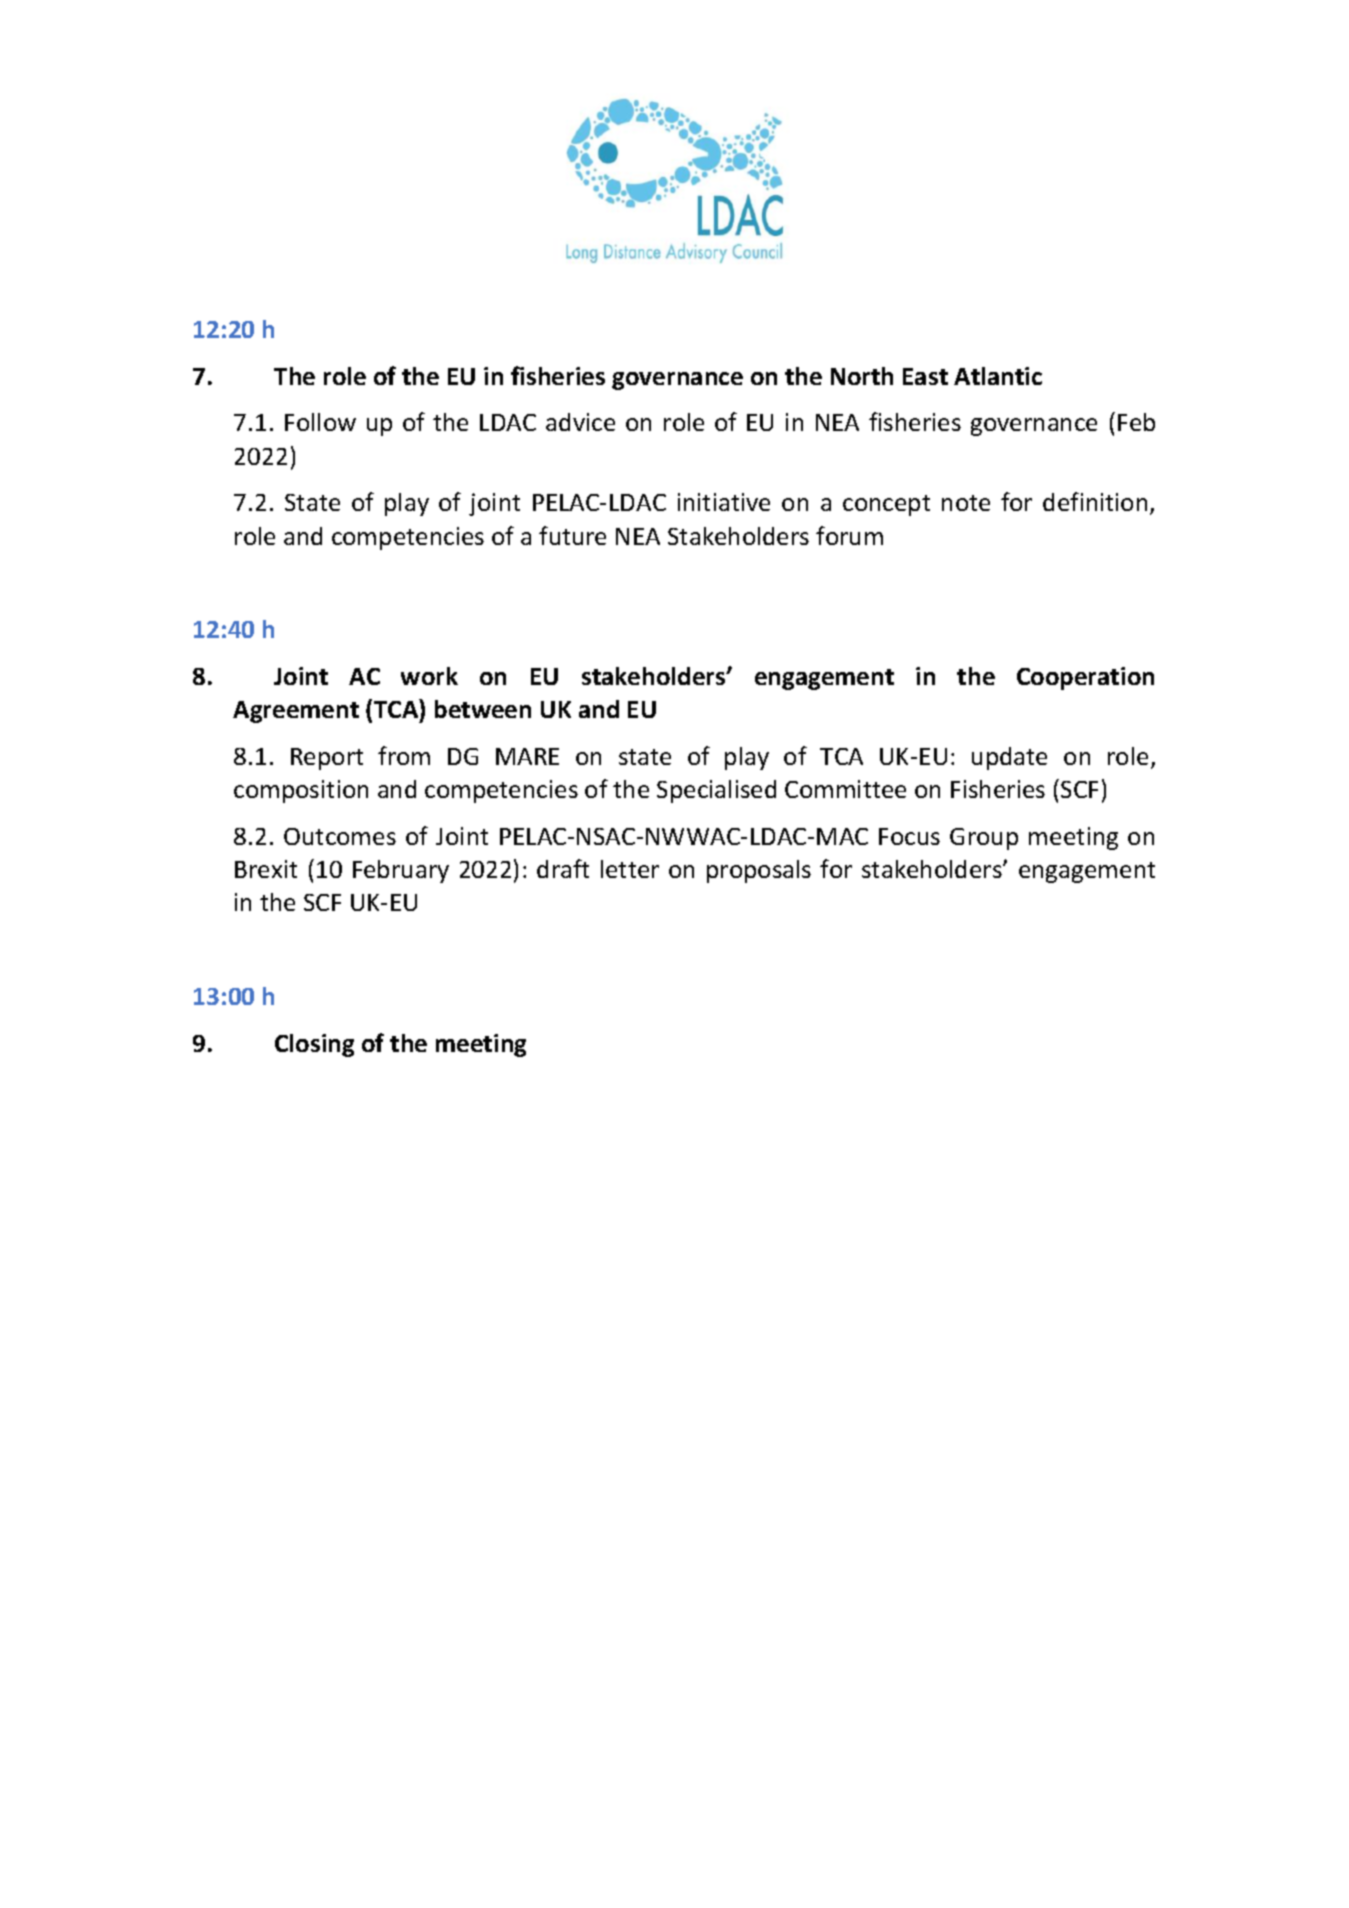 This screenshot has height=1908, width=1349. Describe the element at coordinates (998, 376) in the screenshot. I see `Atlantic` at that location.
